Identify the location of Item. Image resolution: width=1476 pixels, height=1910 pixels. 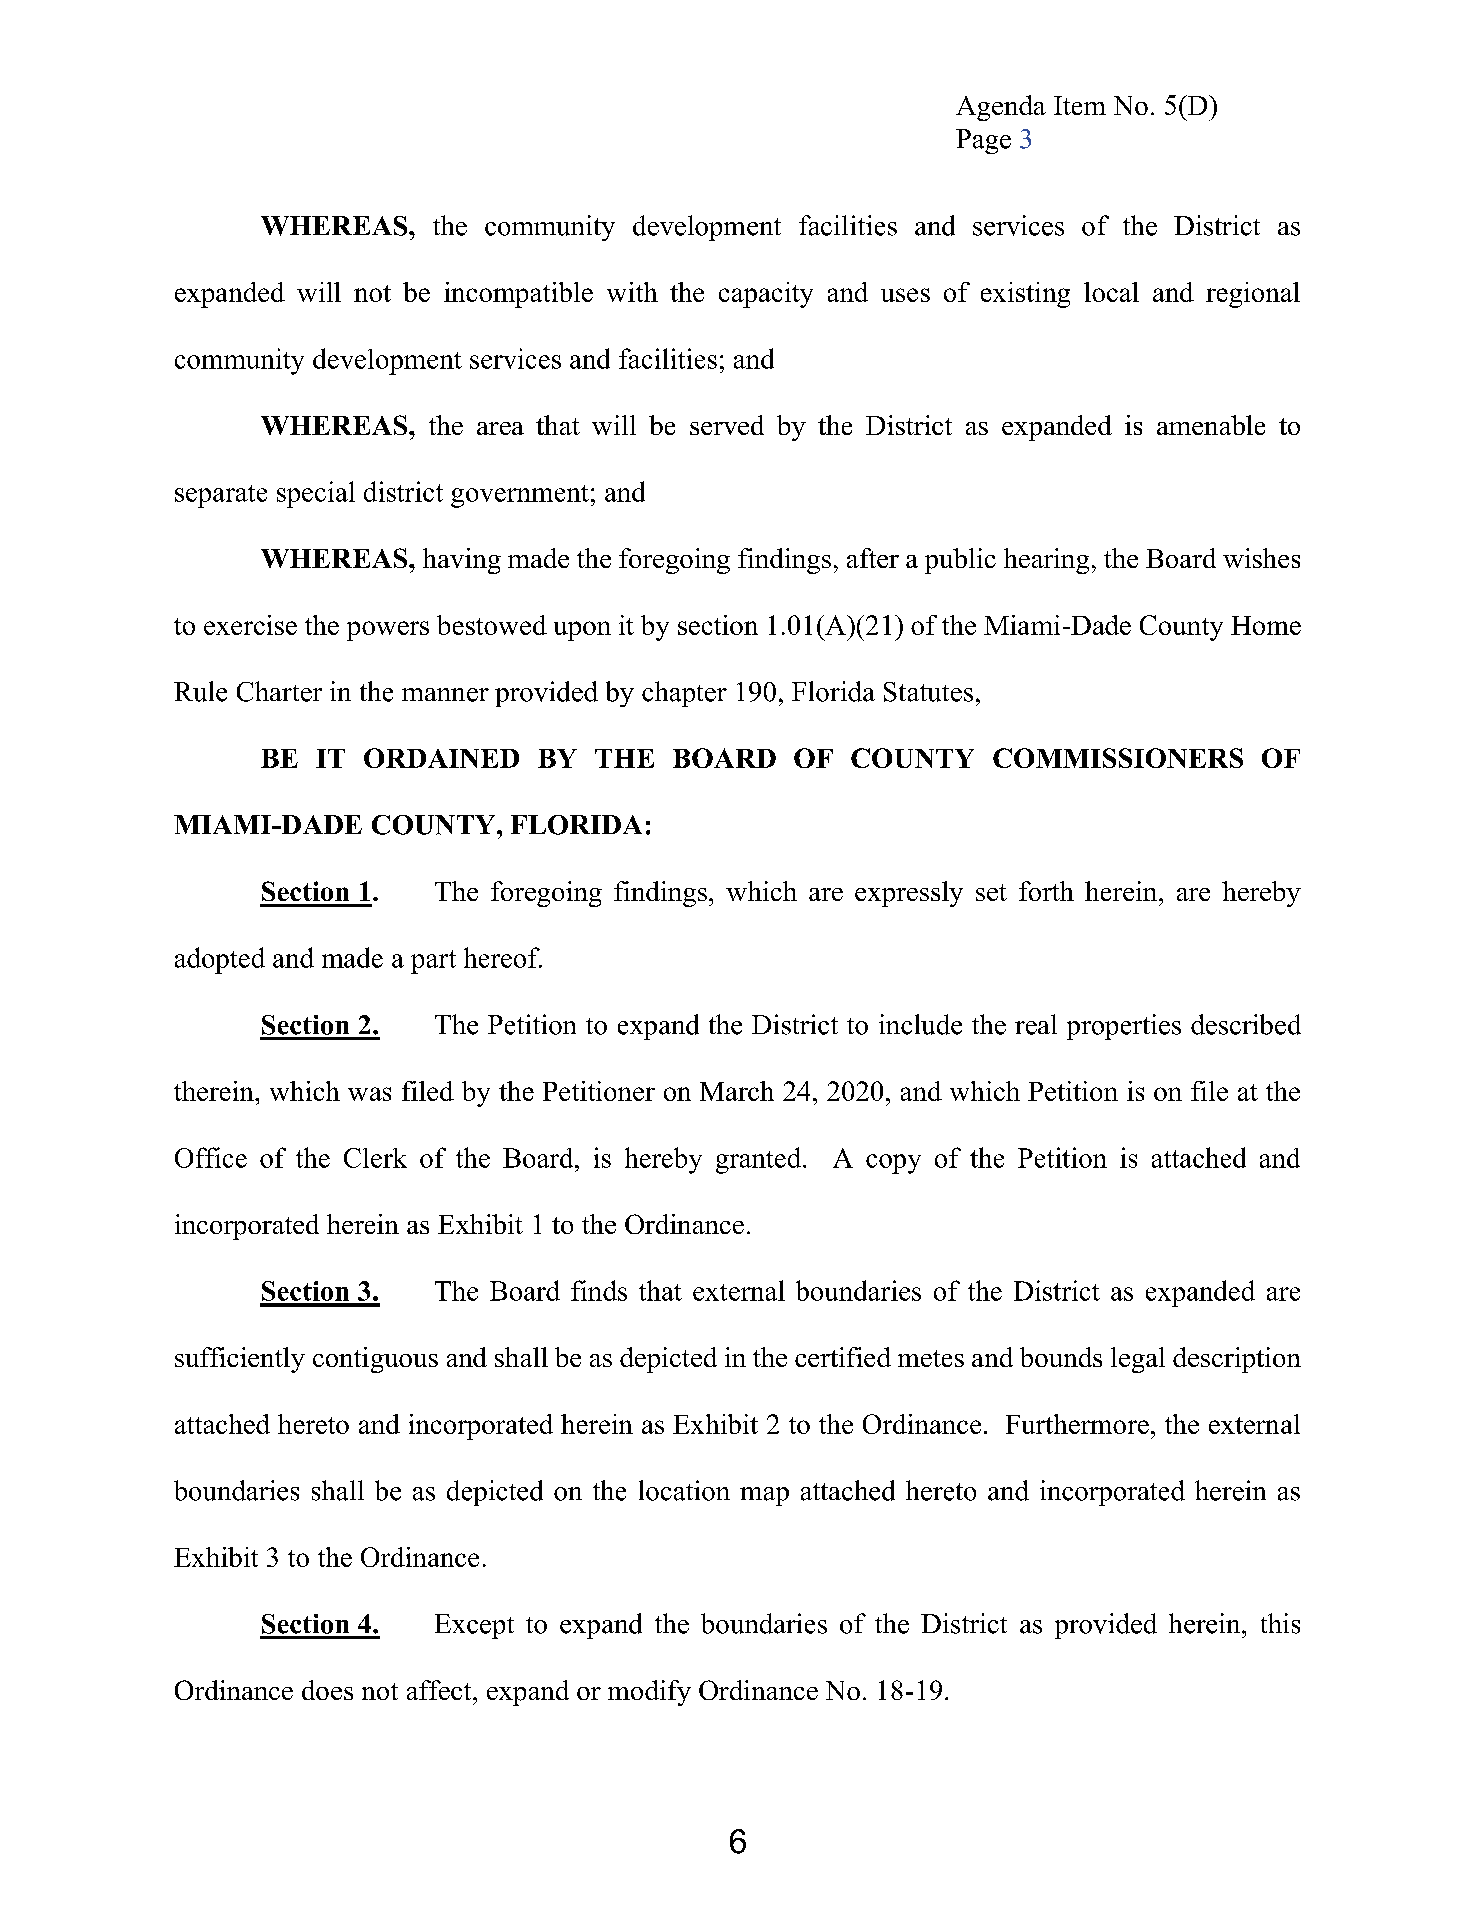
(1080, 105).
